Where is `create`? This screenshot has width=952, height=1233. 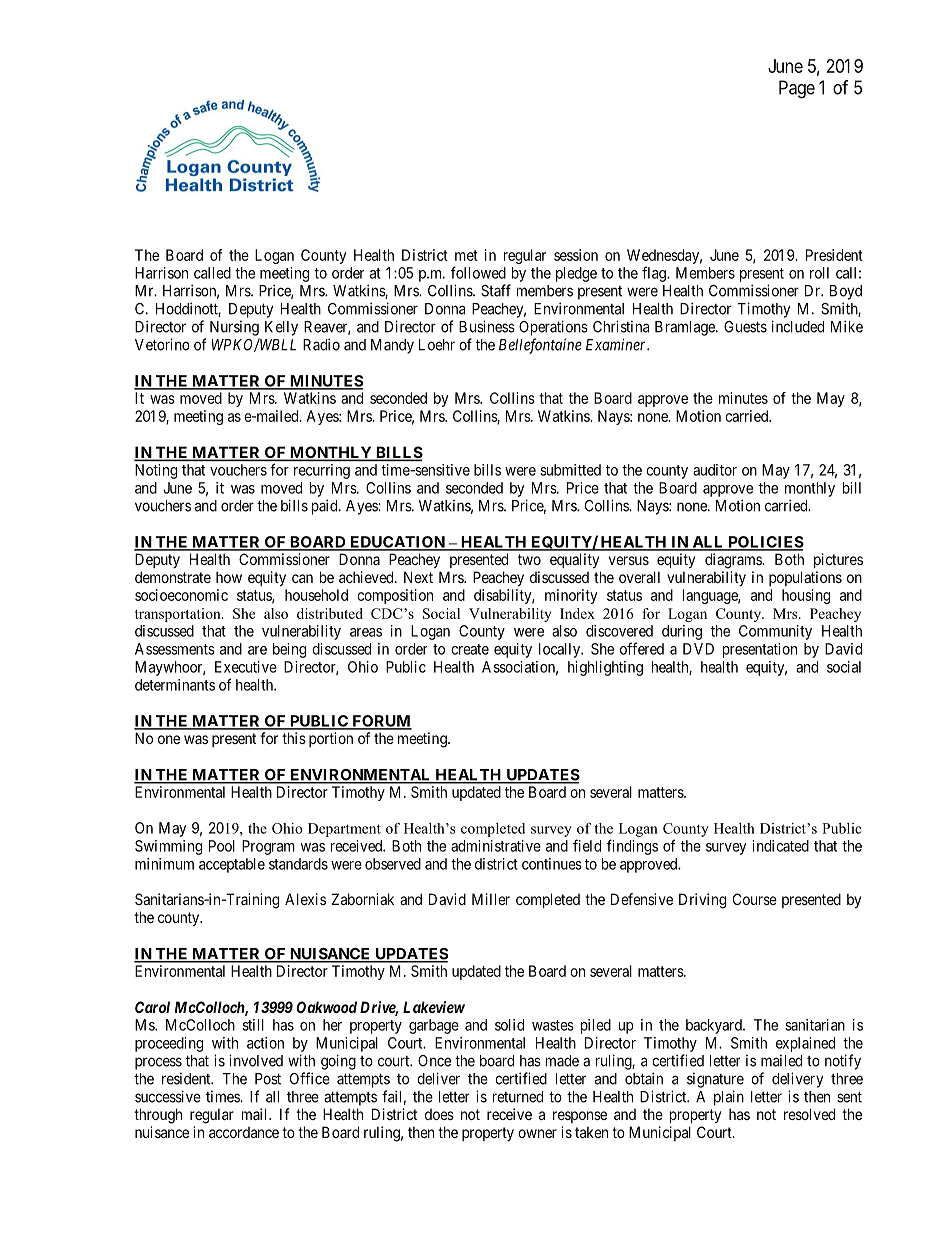 create is located at coordinates (470, 649).
